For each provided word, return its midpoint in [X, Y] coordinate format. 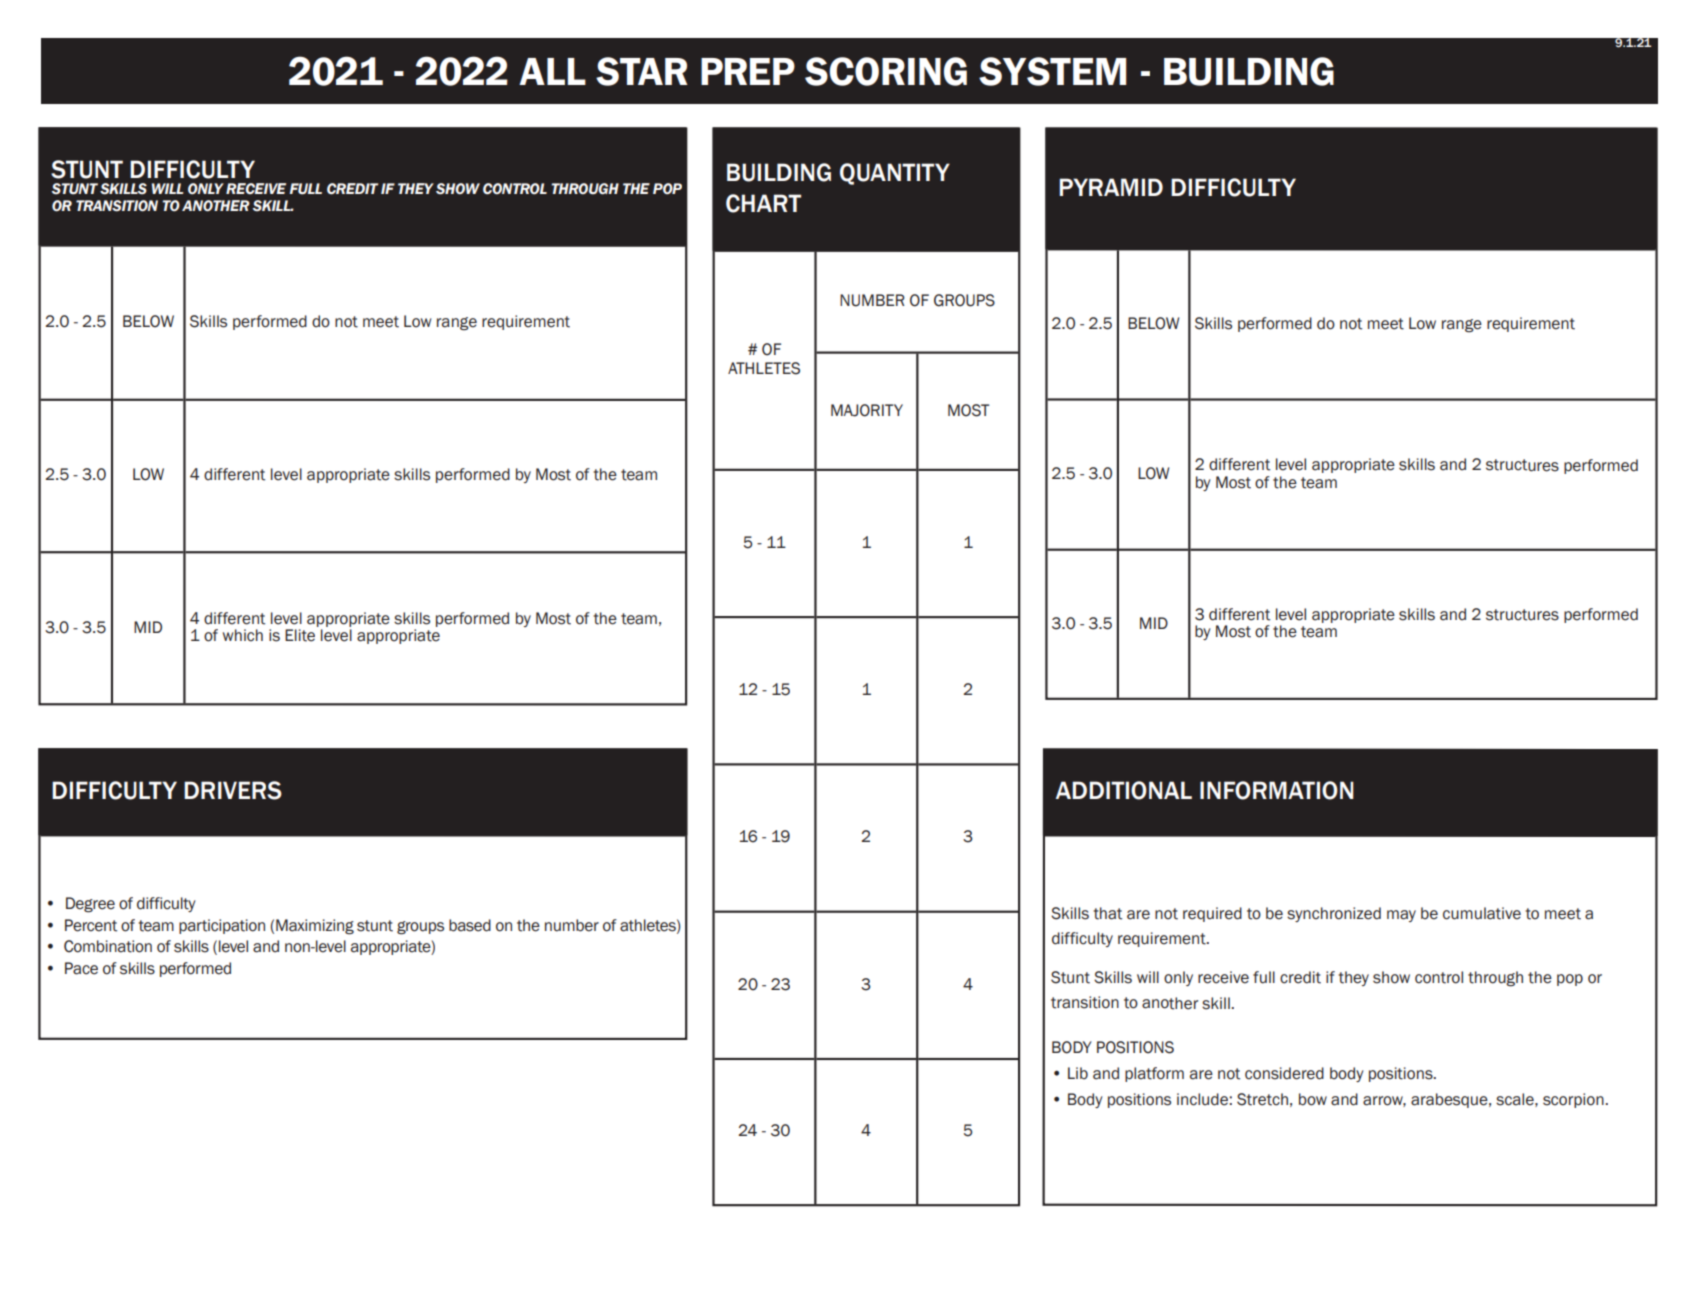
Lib [1078, 1073]
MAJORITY [867, 410]
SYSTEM [1052, 71]
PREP [748, 71]
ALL [552, 71]
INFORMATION [1277, 790]
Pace [81, 968]
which [243, 635]
